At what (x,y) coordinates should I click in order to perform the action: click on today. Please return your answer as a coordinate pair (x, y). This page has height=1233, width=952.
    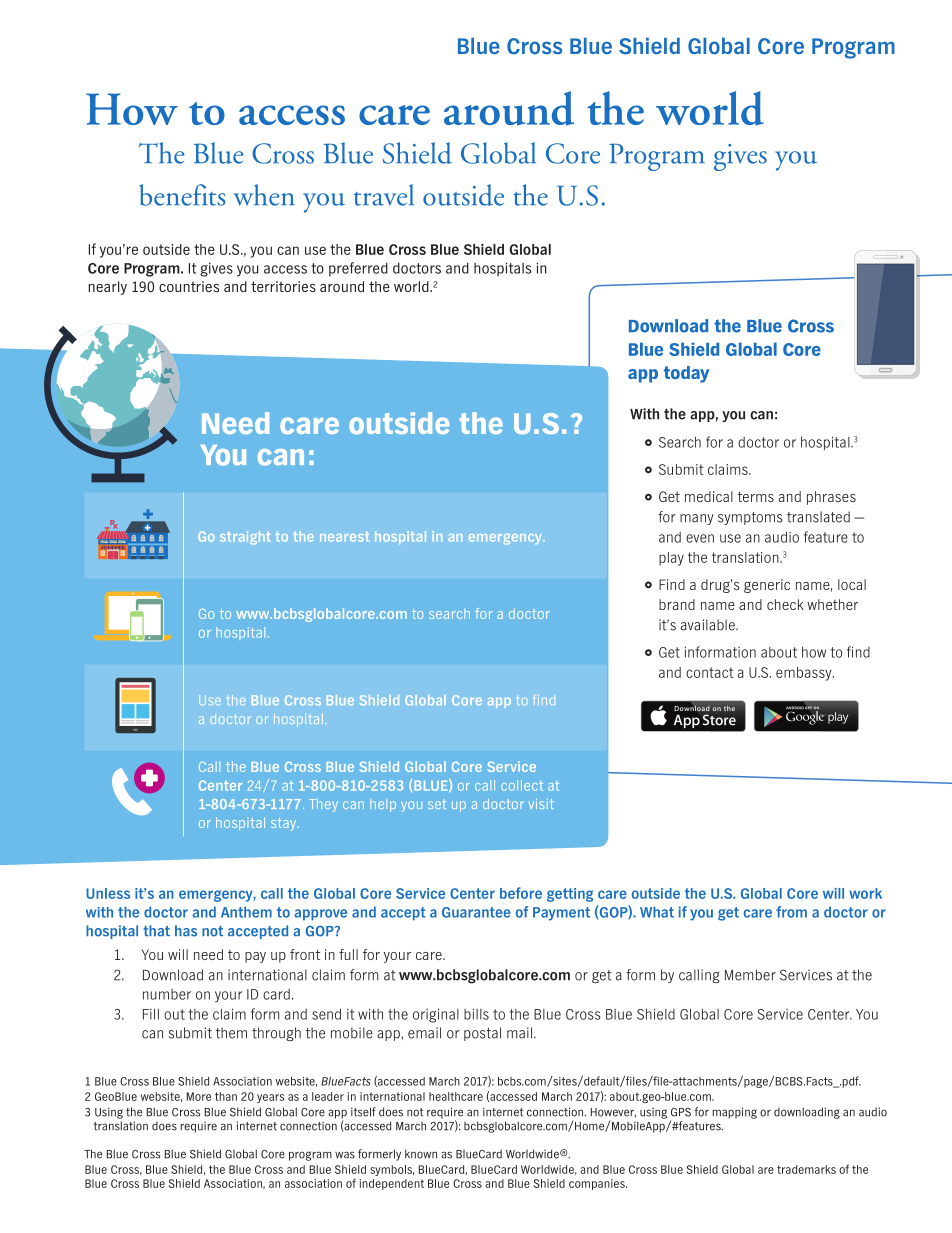
    Looking at the image, I should click on (686, 374).
